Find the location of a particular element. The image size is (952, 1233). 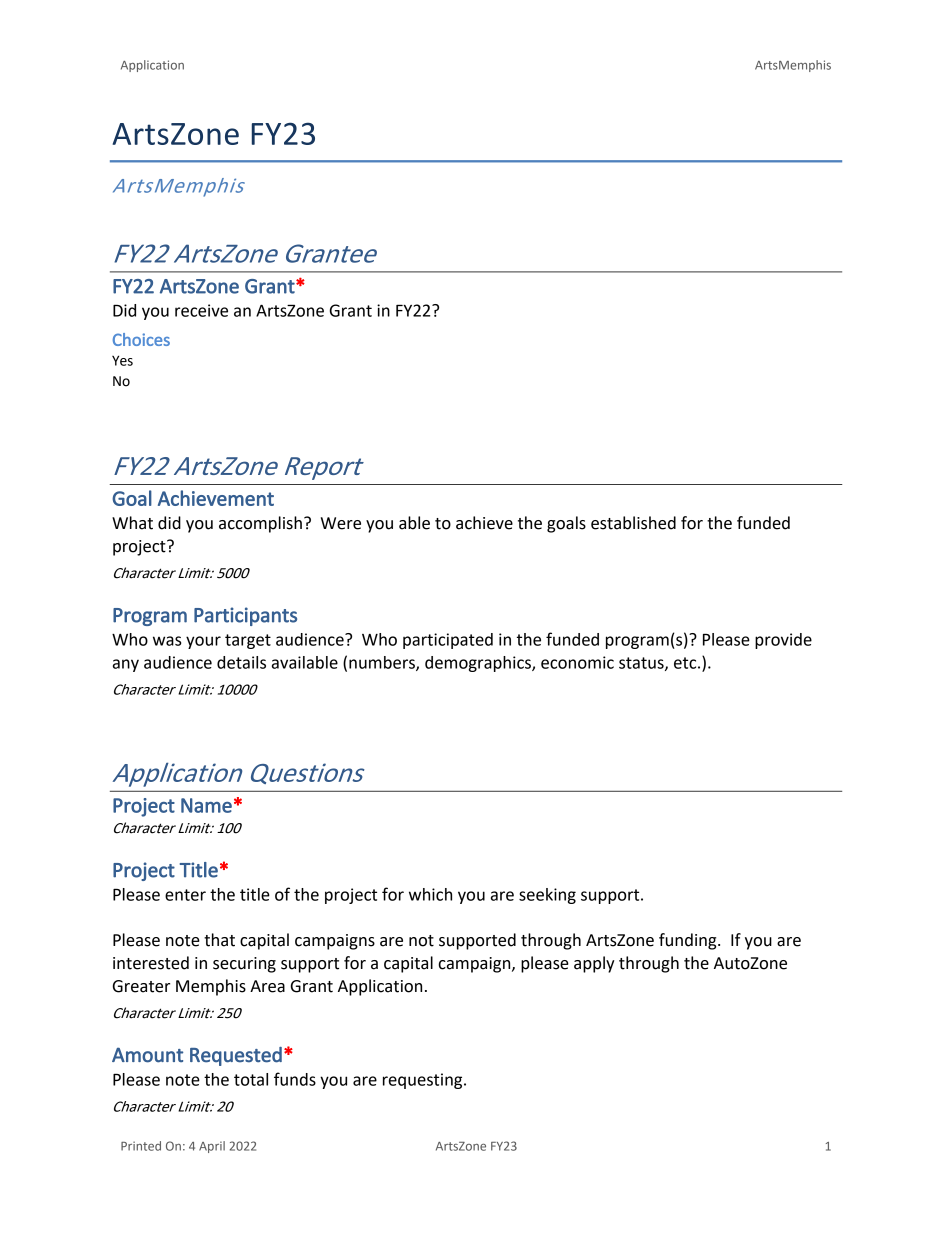

Choices is located at coordinates (141, 339).
